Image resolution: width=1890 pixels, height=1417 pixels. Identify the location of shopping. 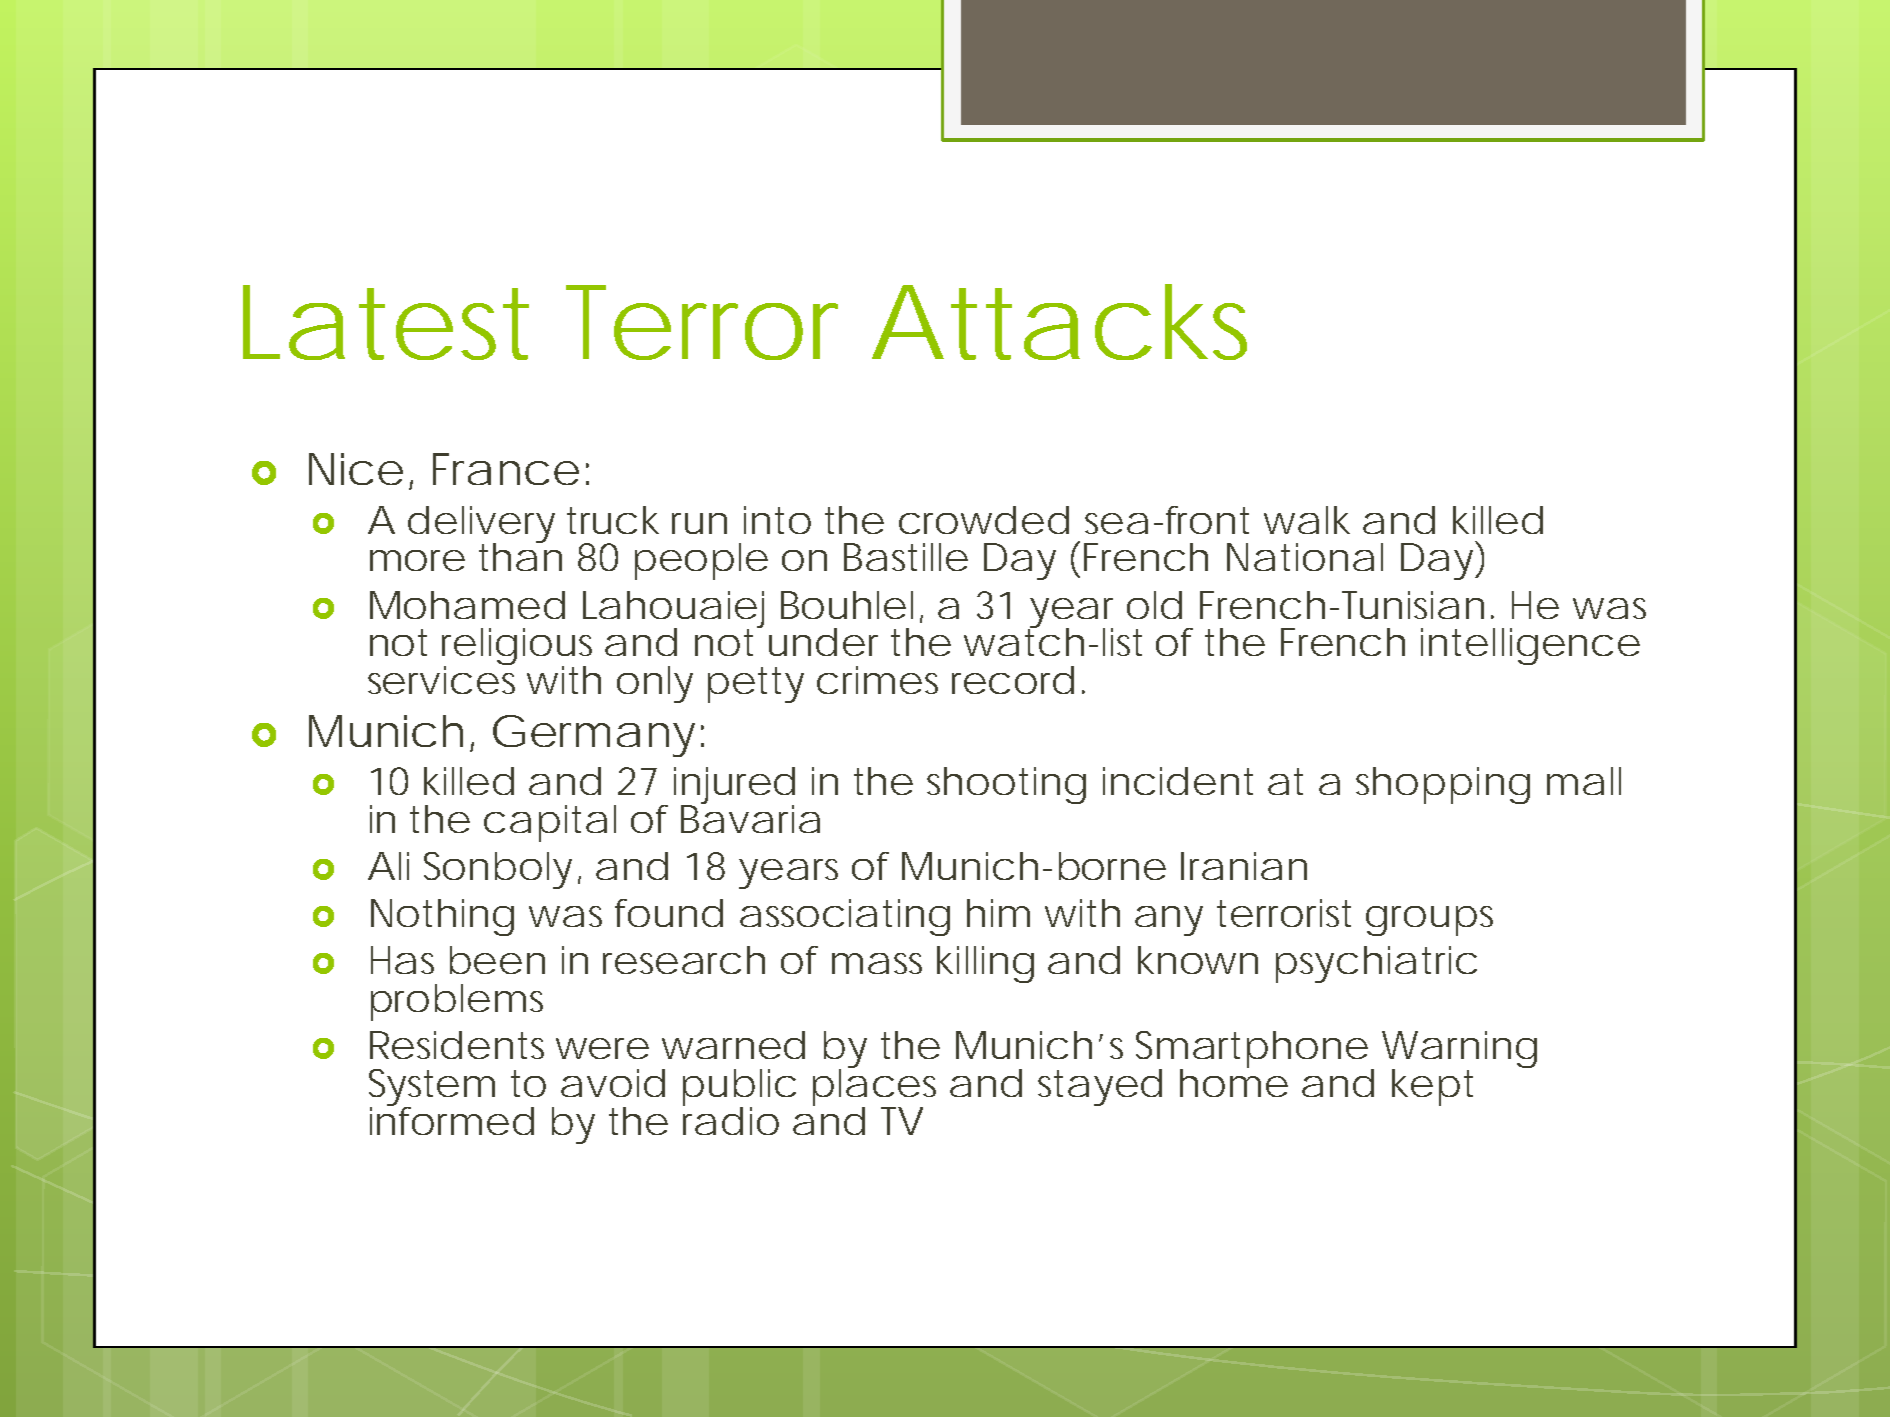
(1443, 785).
